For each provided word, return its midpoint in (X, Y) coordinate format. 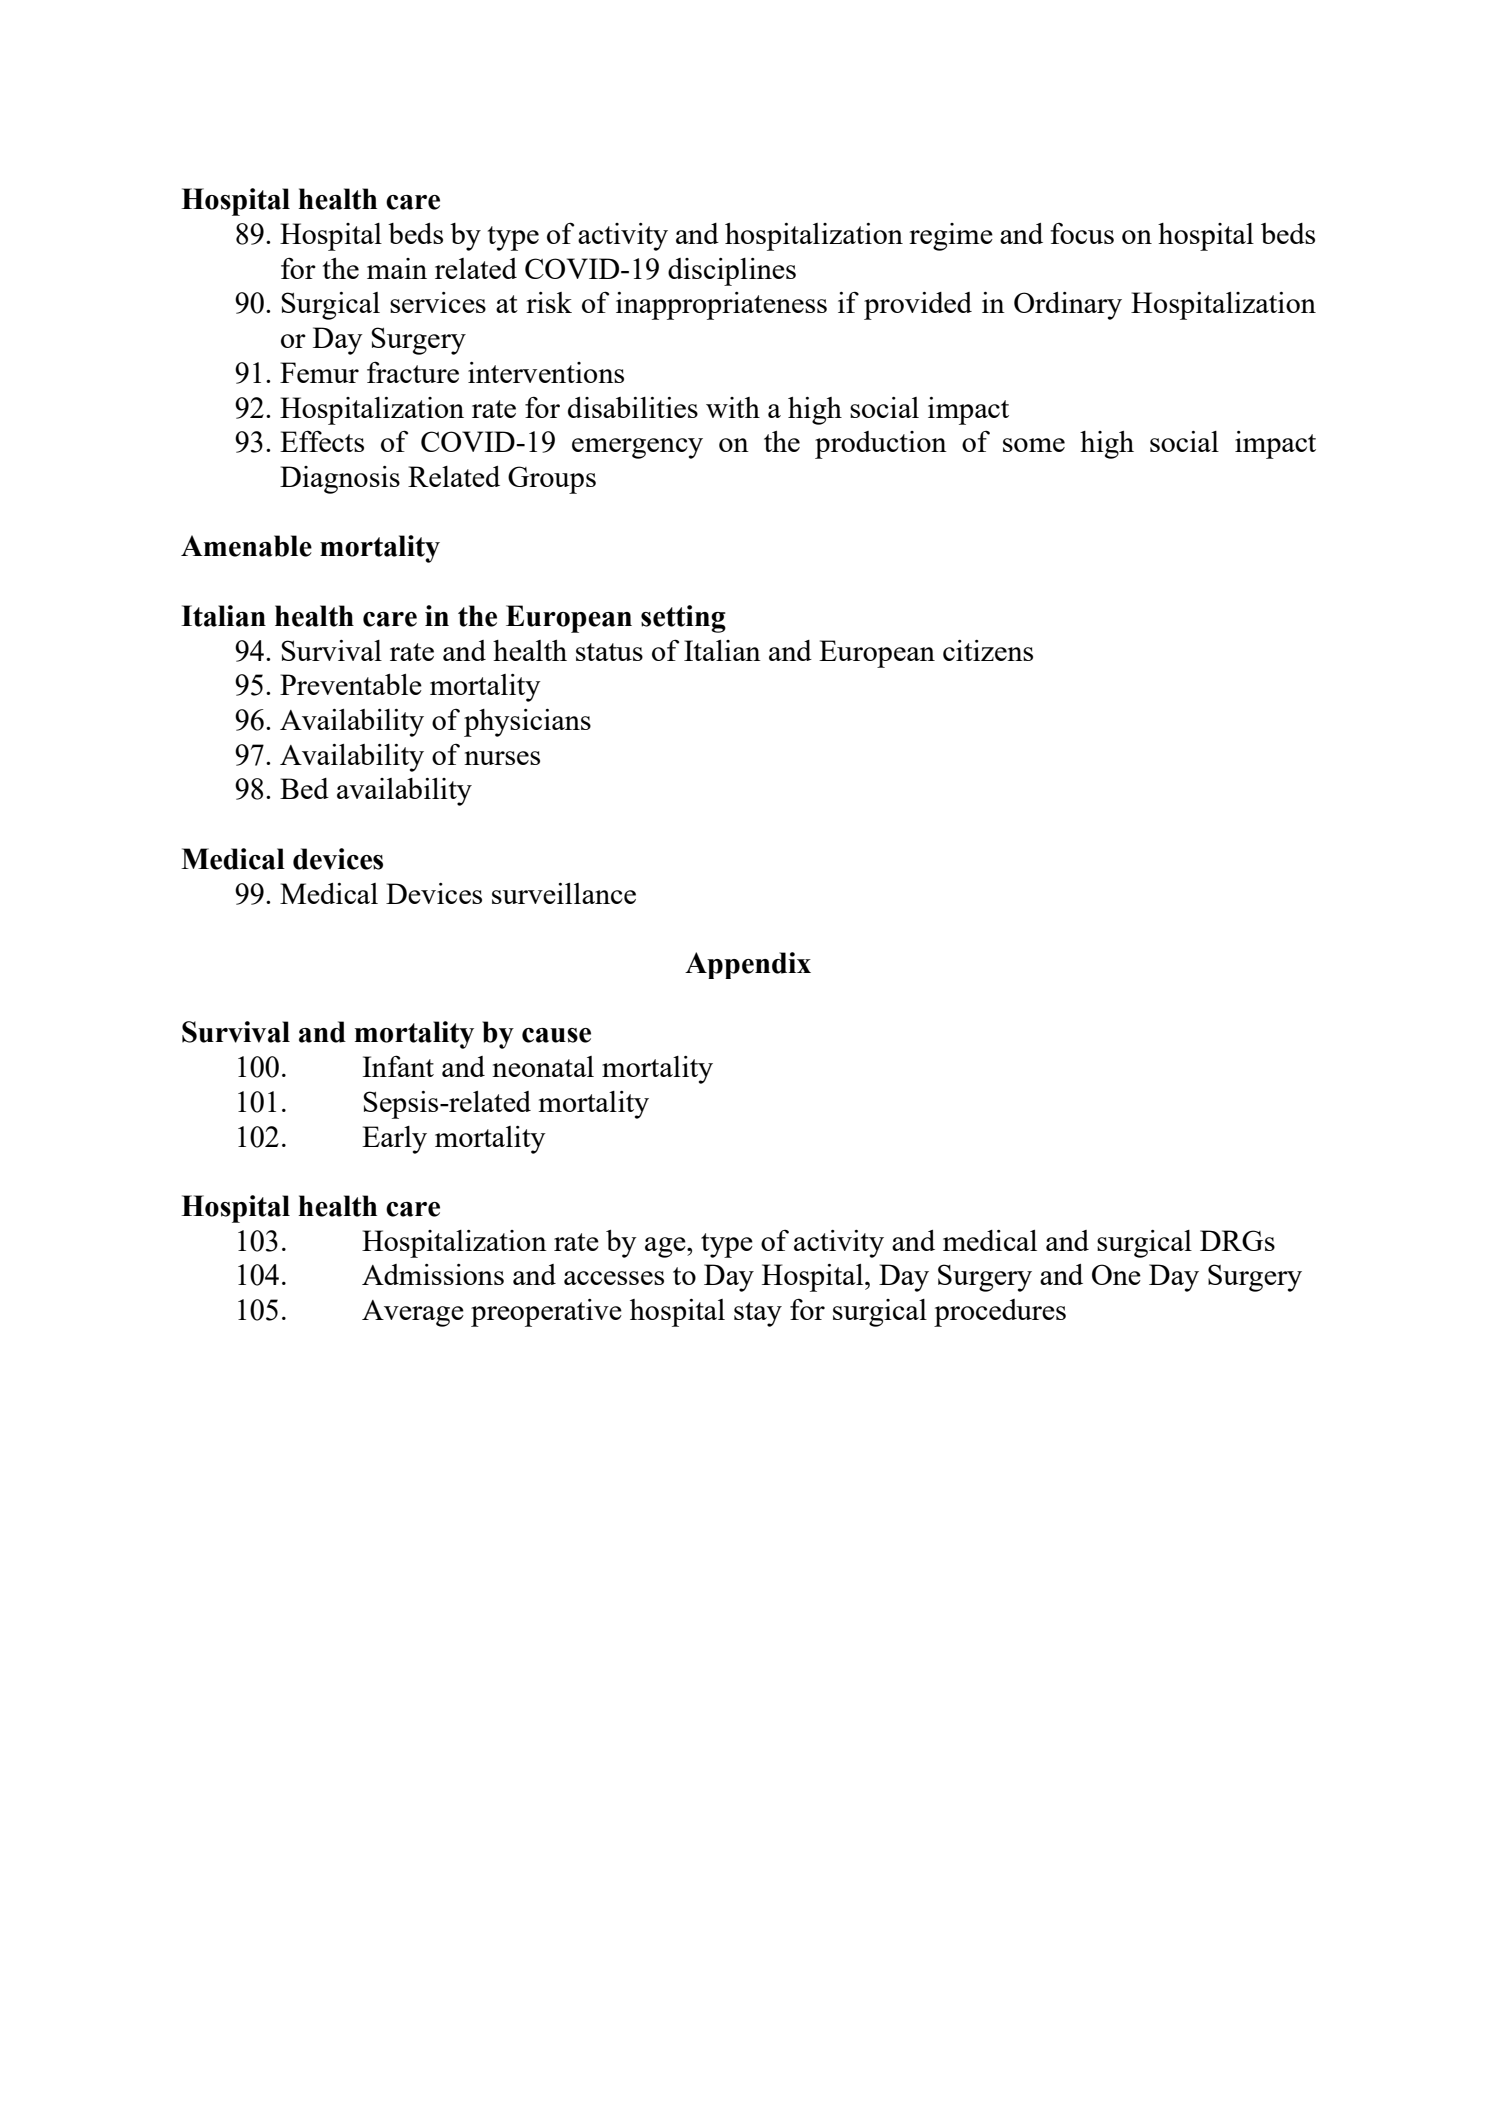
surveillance (564, 893)
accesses (614, 1278)
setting (683, 619)
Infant (398, 1066)
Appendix (748, 965)
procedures (1000, 1313)
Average (413, 1313)
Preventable (351, 684)
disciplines (732, 272)
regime (951, 237)
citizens (988, 650)
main (397, 268)
